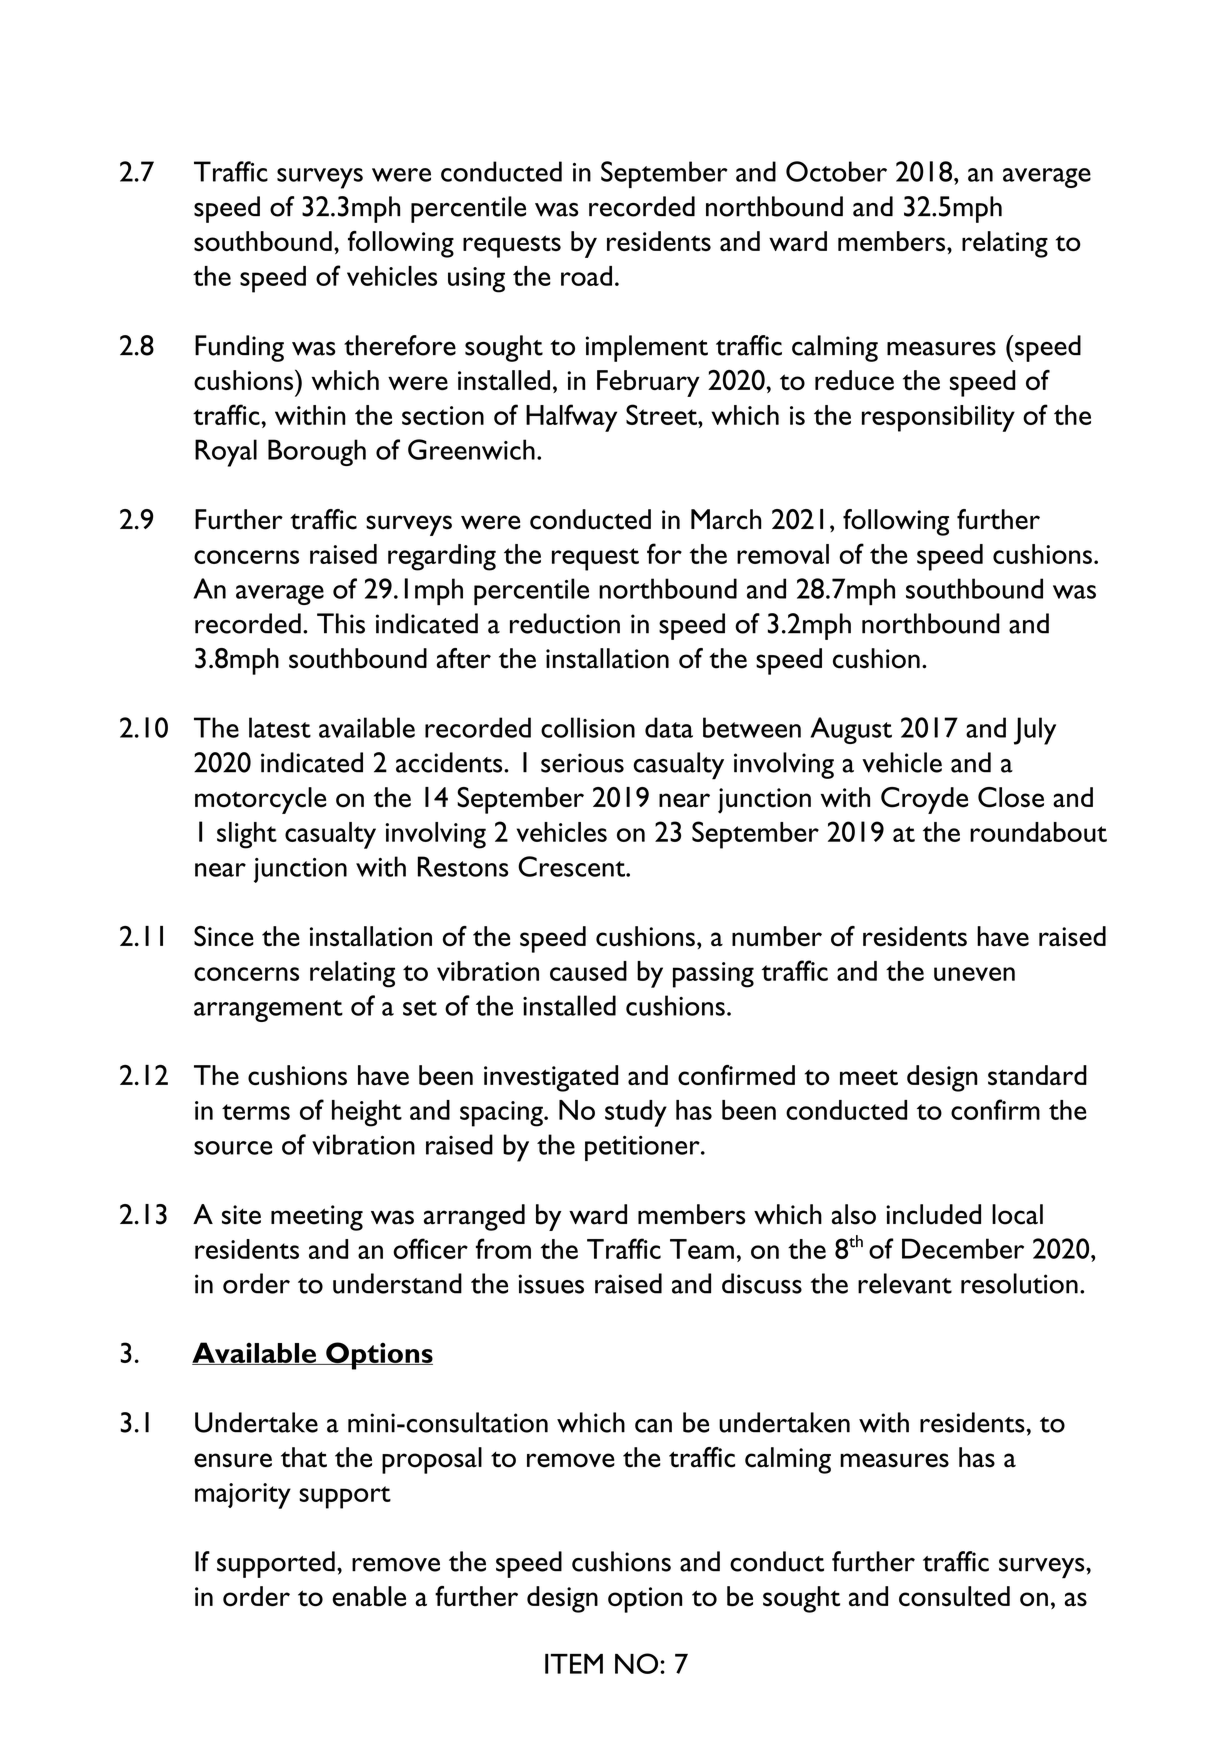 The image size is (1231, 1741). Describe the element at coordinates (905, 1283) in the document. I see `relevant` at that location.
